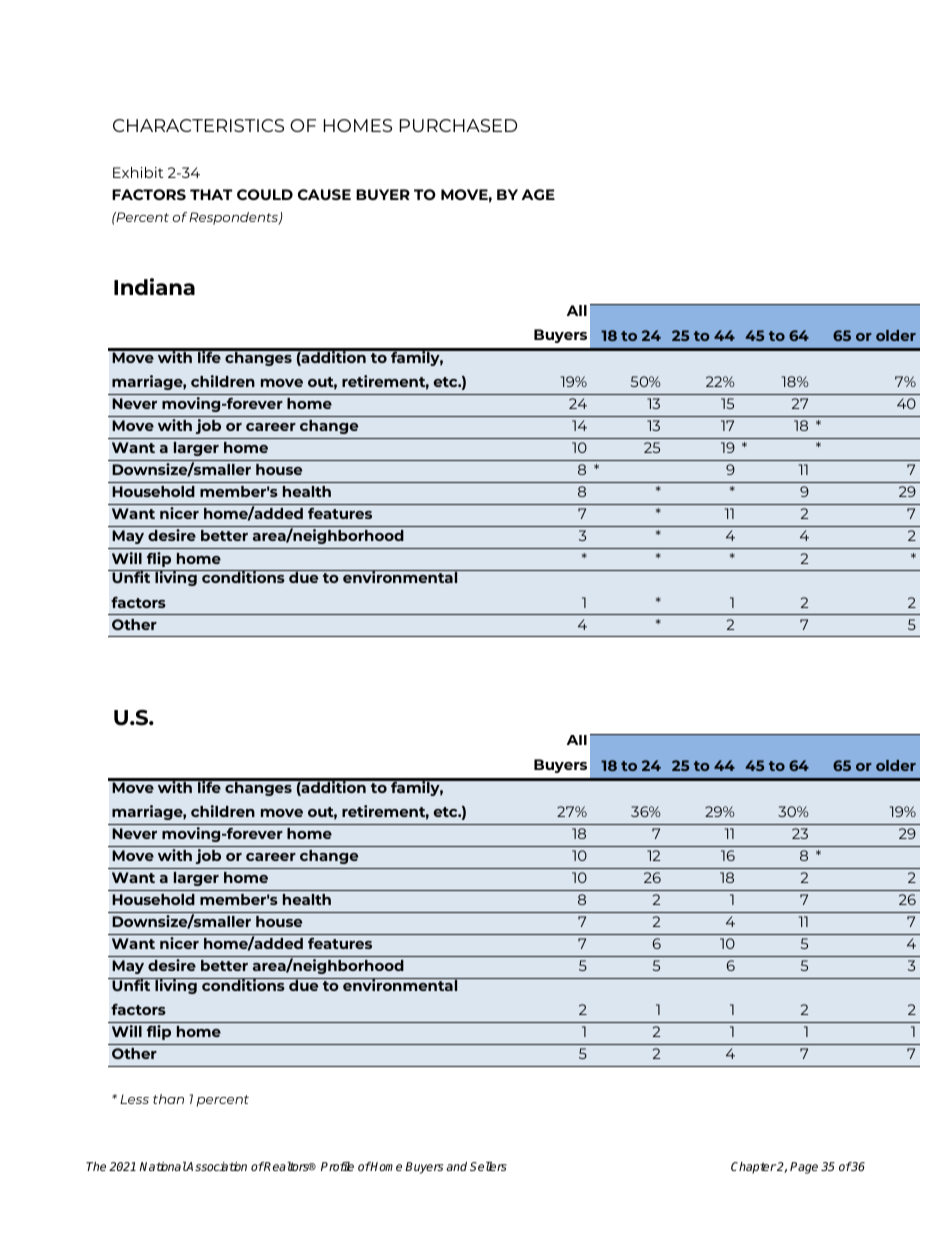  What do you see at coordinates (138, 172) in the screenshot?
I see `Exhibit` at bounding box center [138, 172].
